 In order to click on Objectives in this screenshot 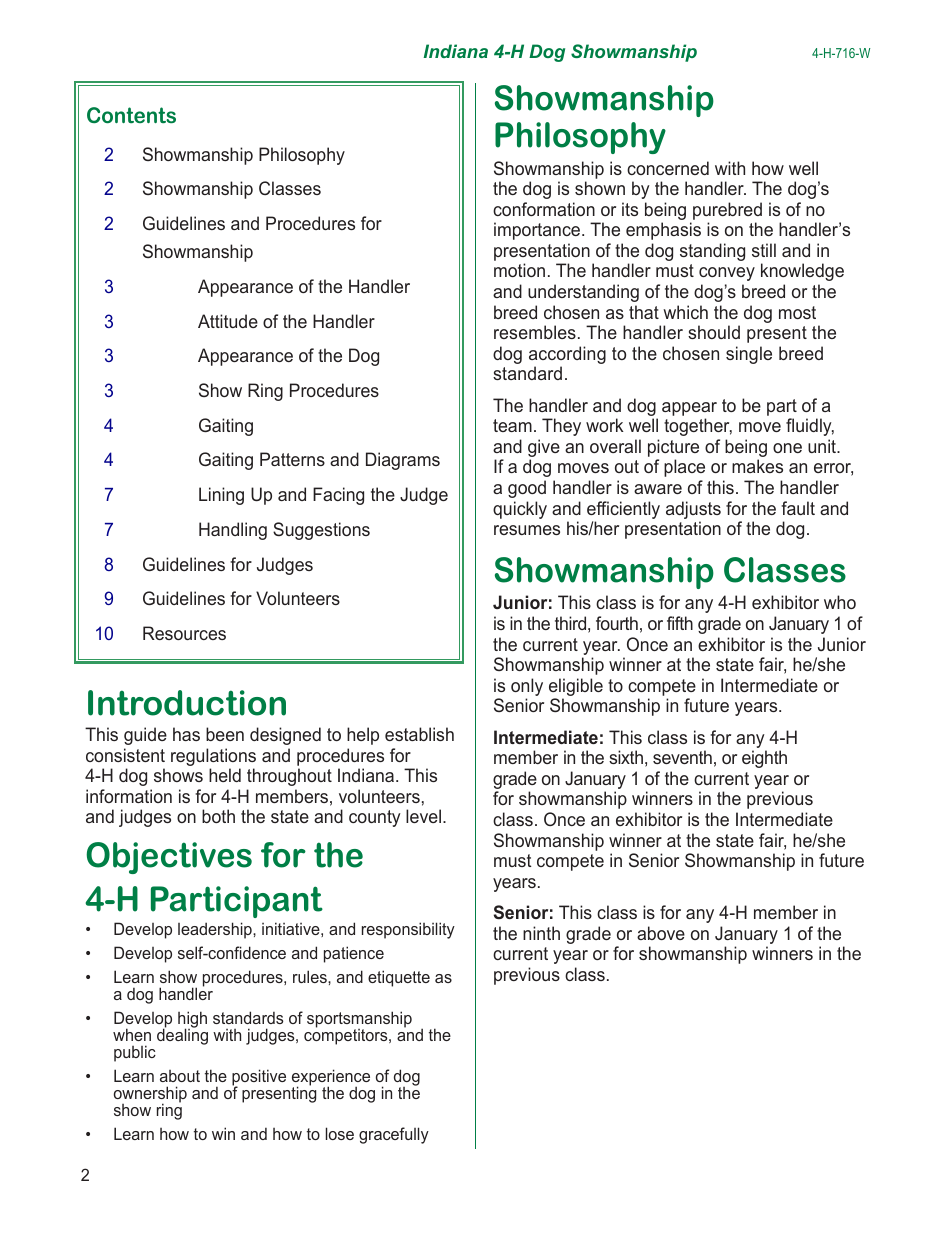, I will do `click(169, 858)`.
